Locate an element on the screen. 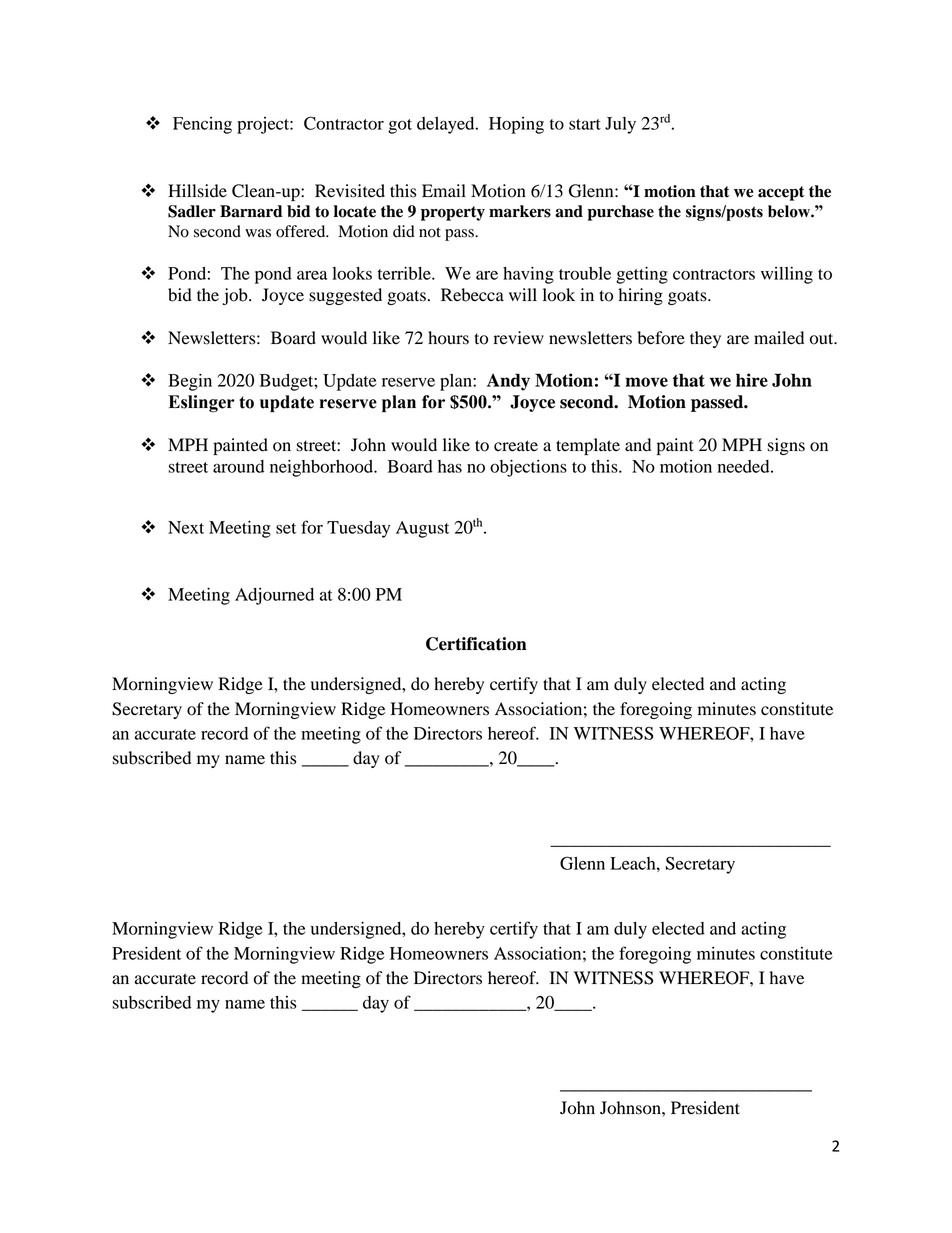  set is located at coordinates (286, 528).
